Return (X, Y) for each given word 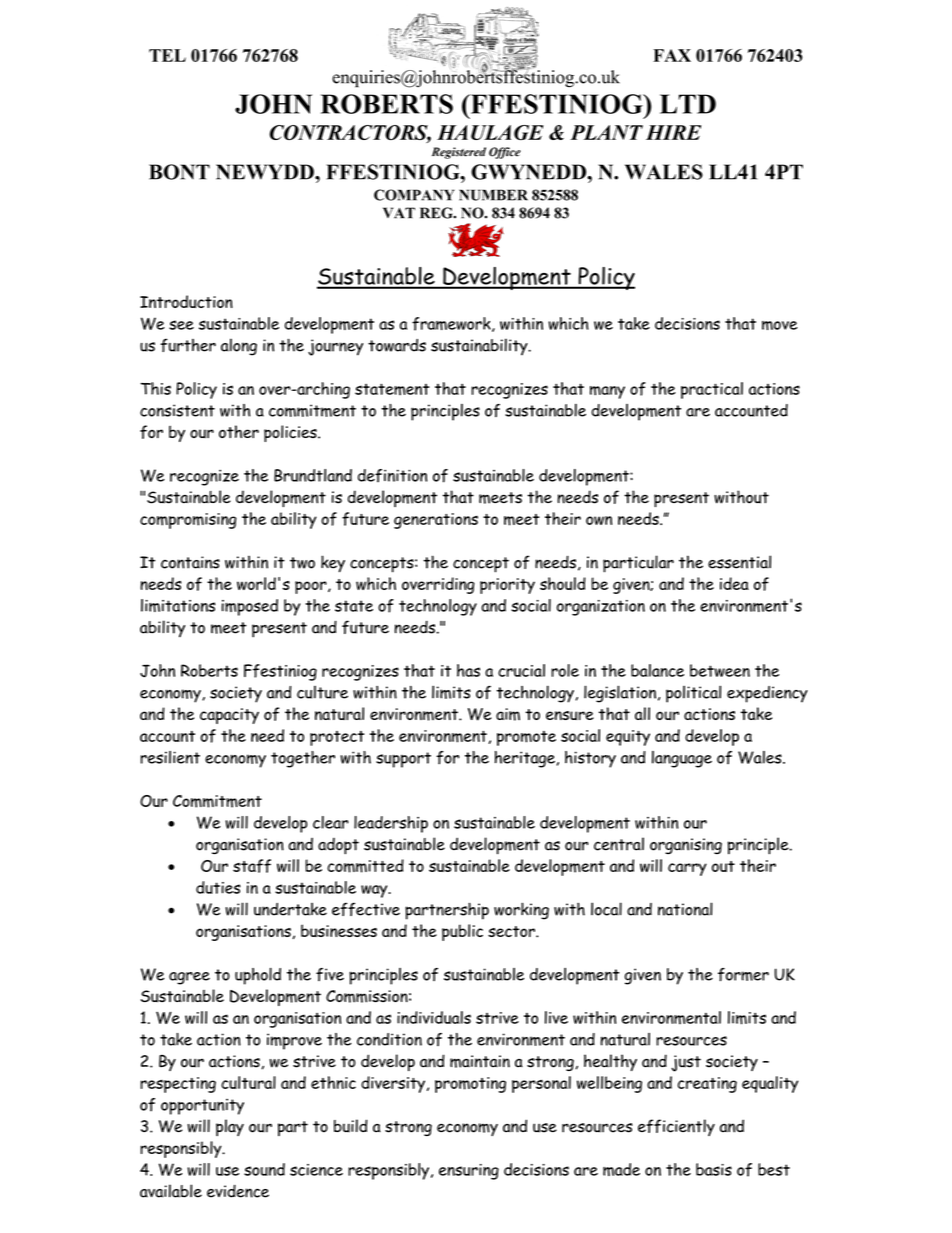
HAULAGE (490, 132)
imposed (249, 607)
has (468, 670)
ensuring (469, 1172)
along (239, 347)
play (230, 1127)
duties (218, 887)
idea (734, 583)
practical (712, 390)
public (462, 932)
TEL (167, 55)
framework (452, 324)
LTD (688, 104)
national (685, 909)
